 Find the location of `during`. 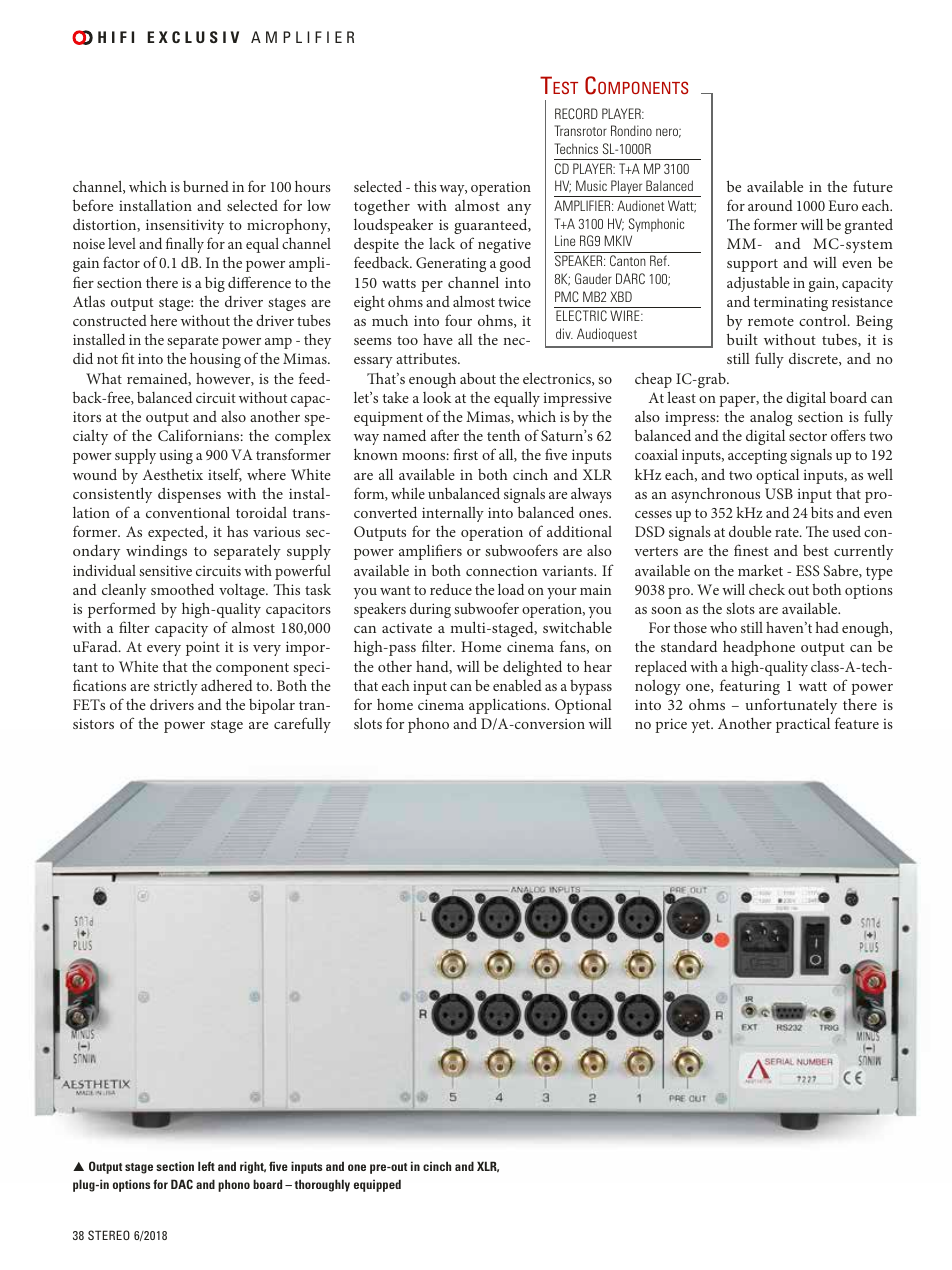

during is located at coordinates (430, 610).
